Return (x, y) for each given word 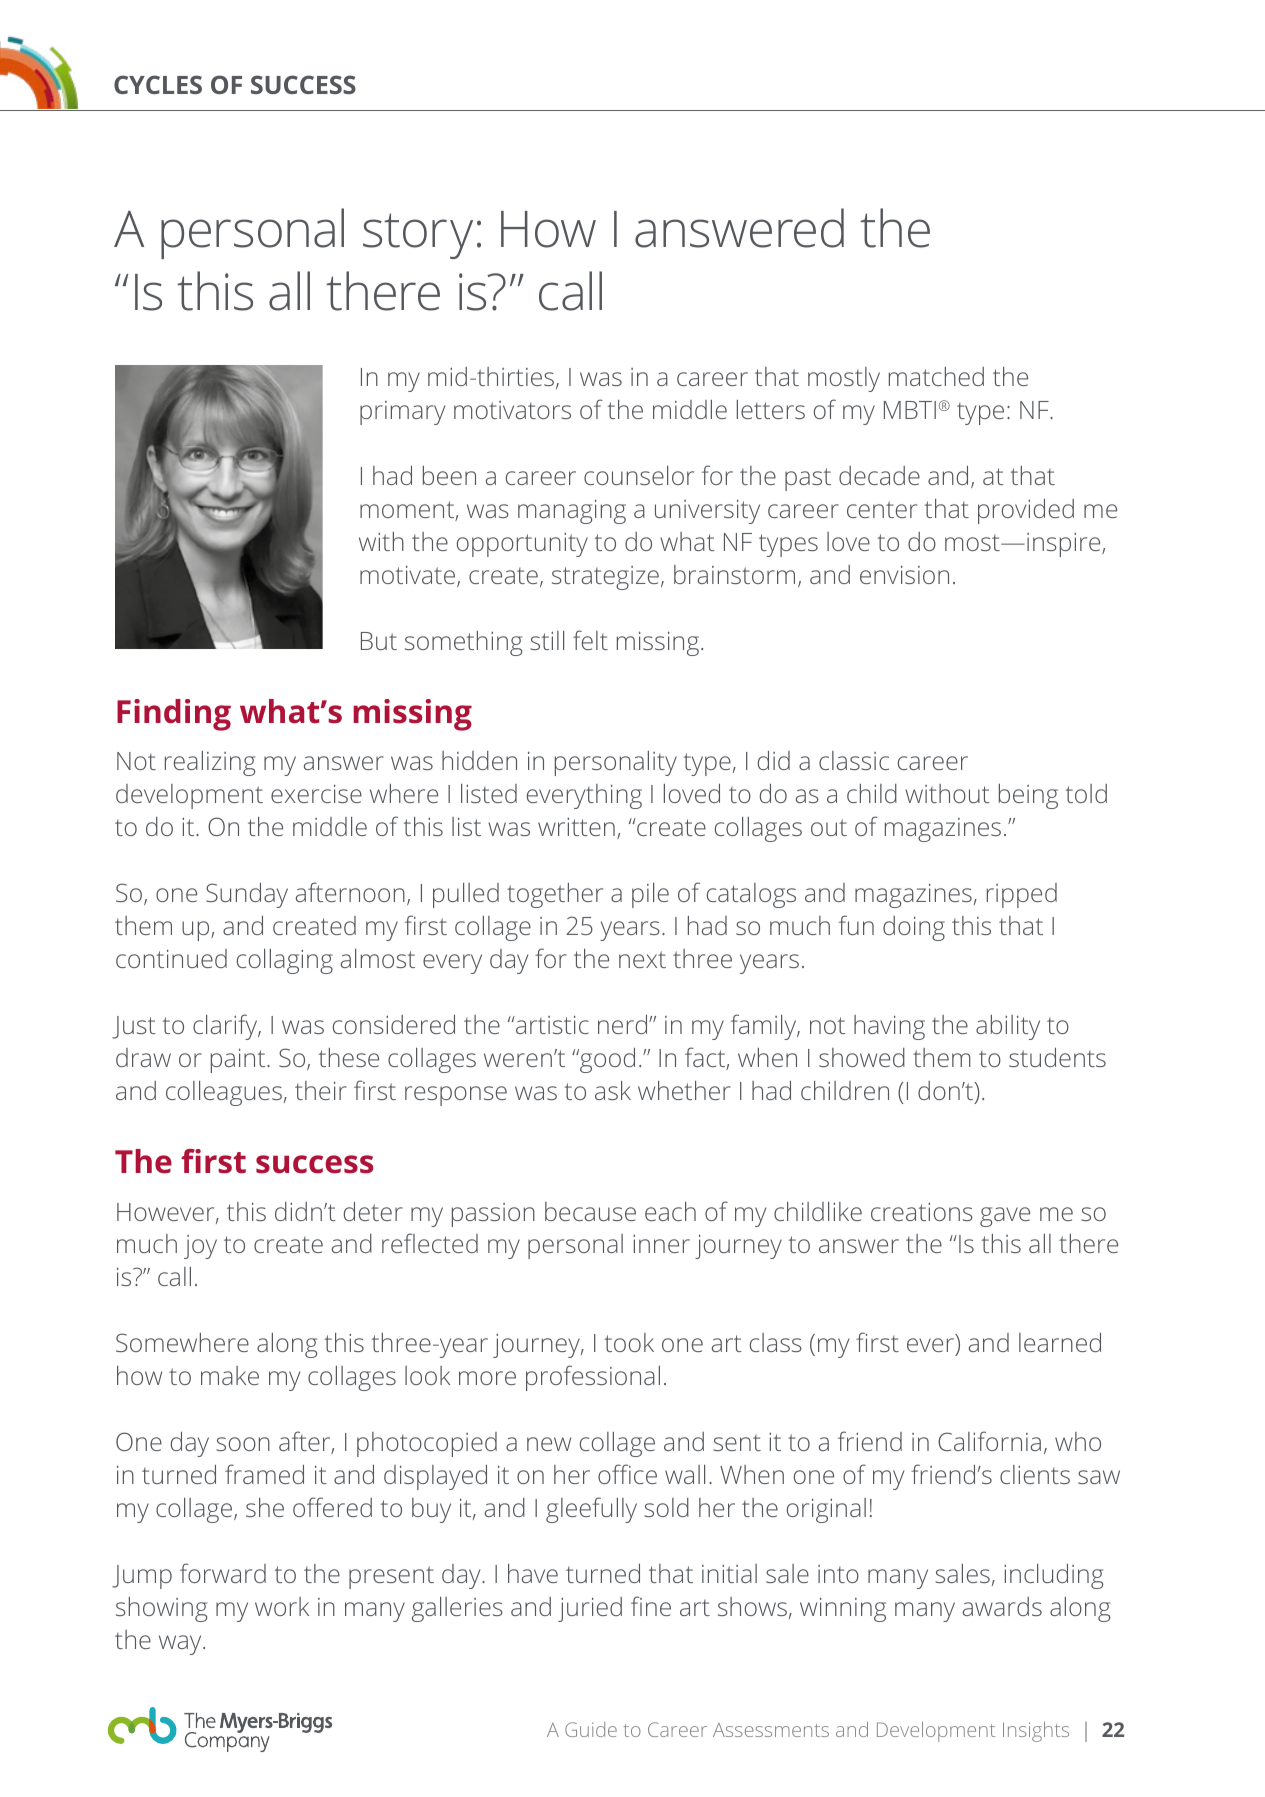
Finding (174, 715)
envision (904, 574)
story (418, 236)
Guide (591, 1729)
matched (936, 376)
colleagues (224, 1093)
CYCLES (158, 84)
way (181, 1645)
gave (1005, 1217)
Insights (1036, 1732)
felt (590, 640)
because (590, 1211)
